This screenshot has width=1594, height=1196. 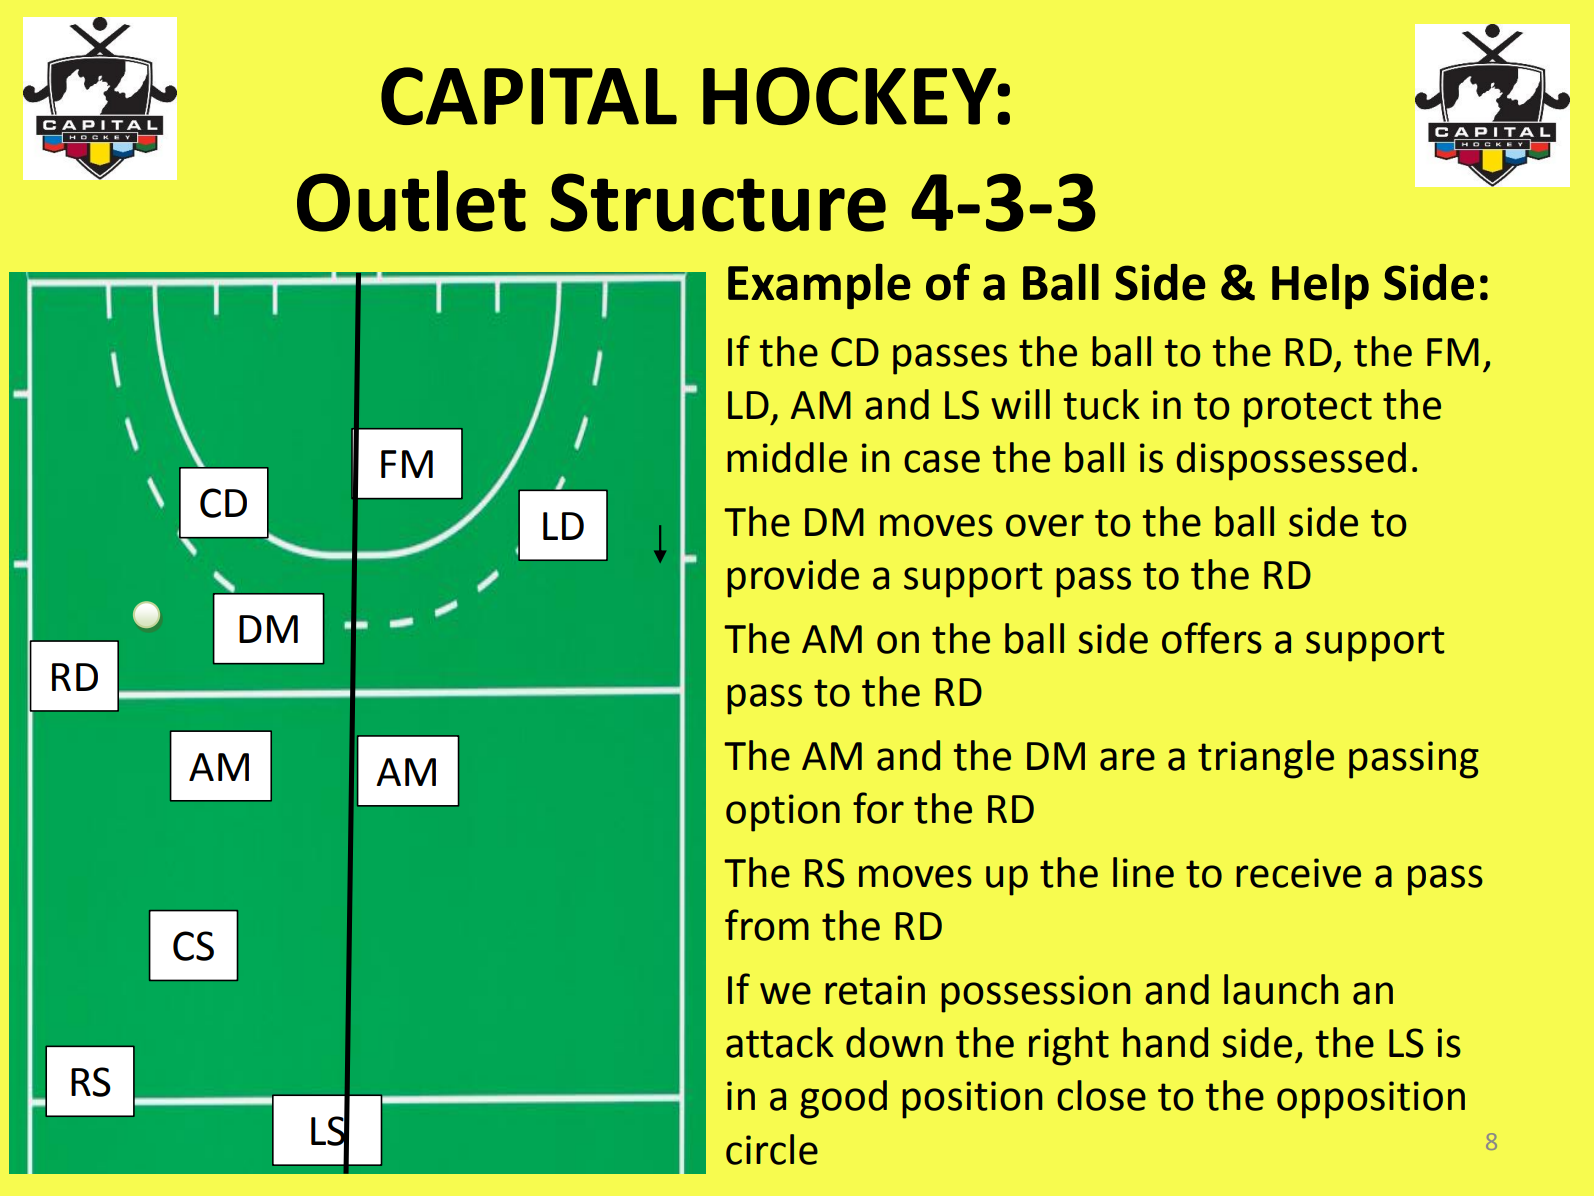 What do you see at coordinates (1320, 286) in the screenshot?
I see `Help` at bounding box center [1320, 286].
